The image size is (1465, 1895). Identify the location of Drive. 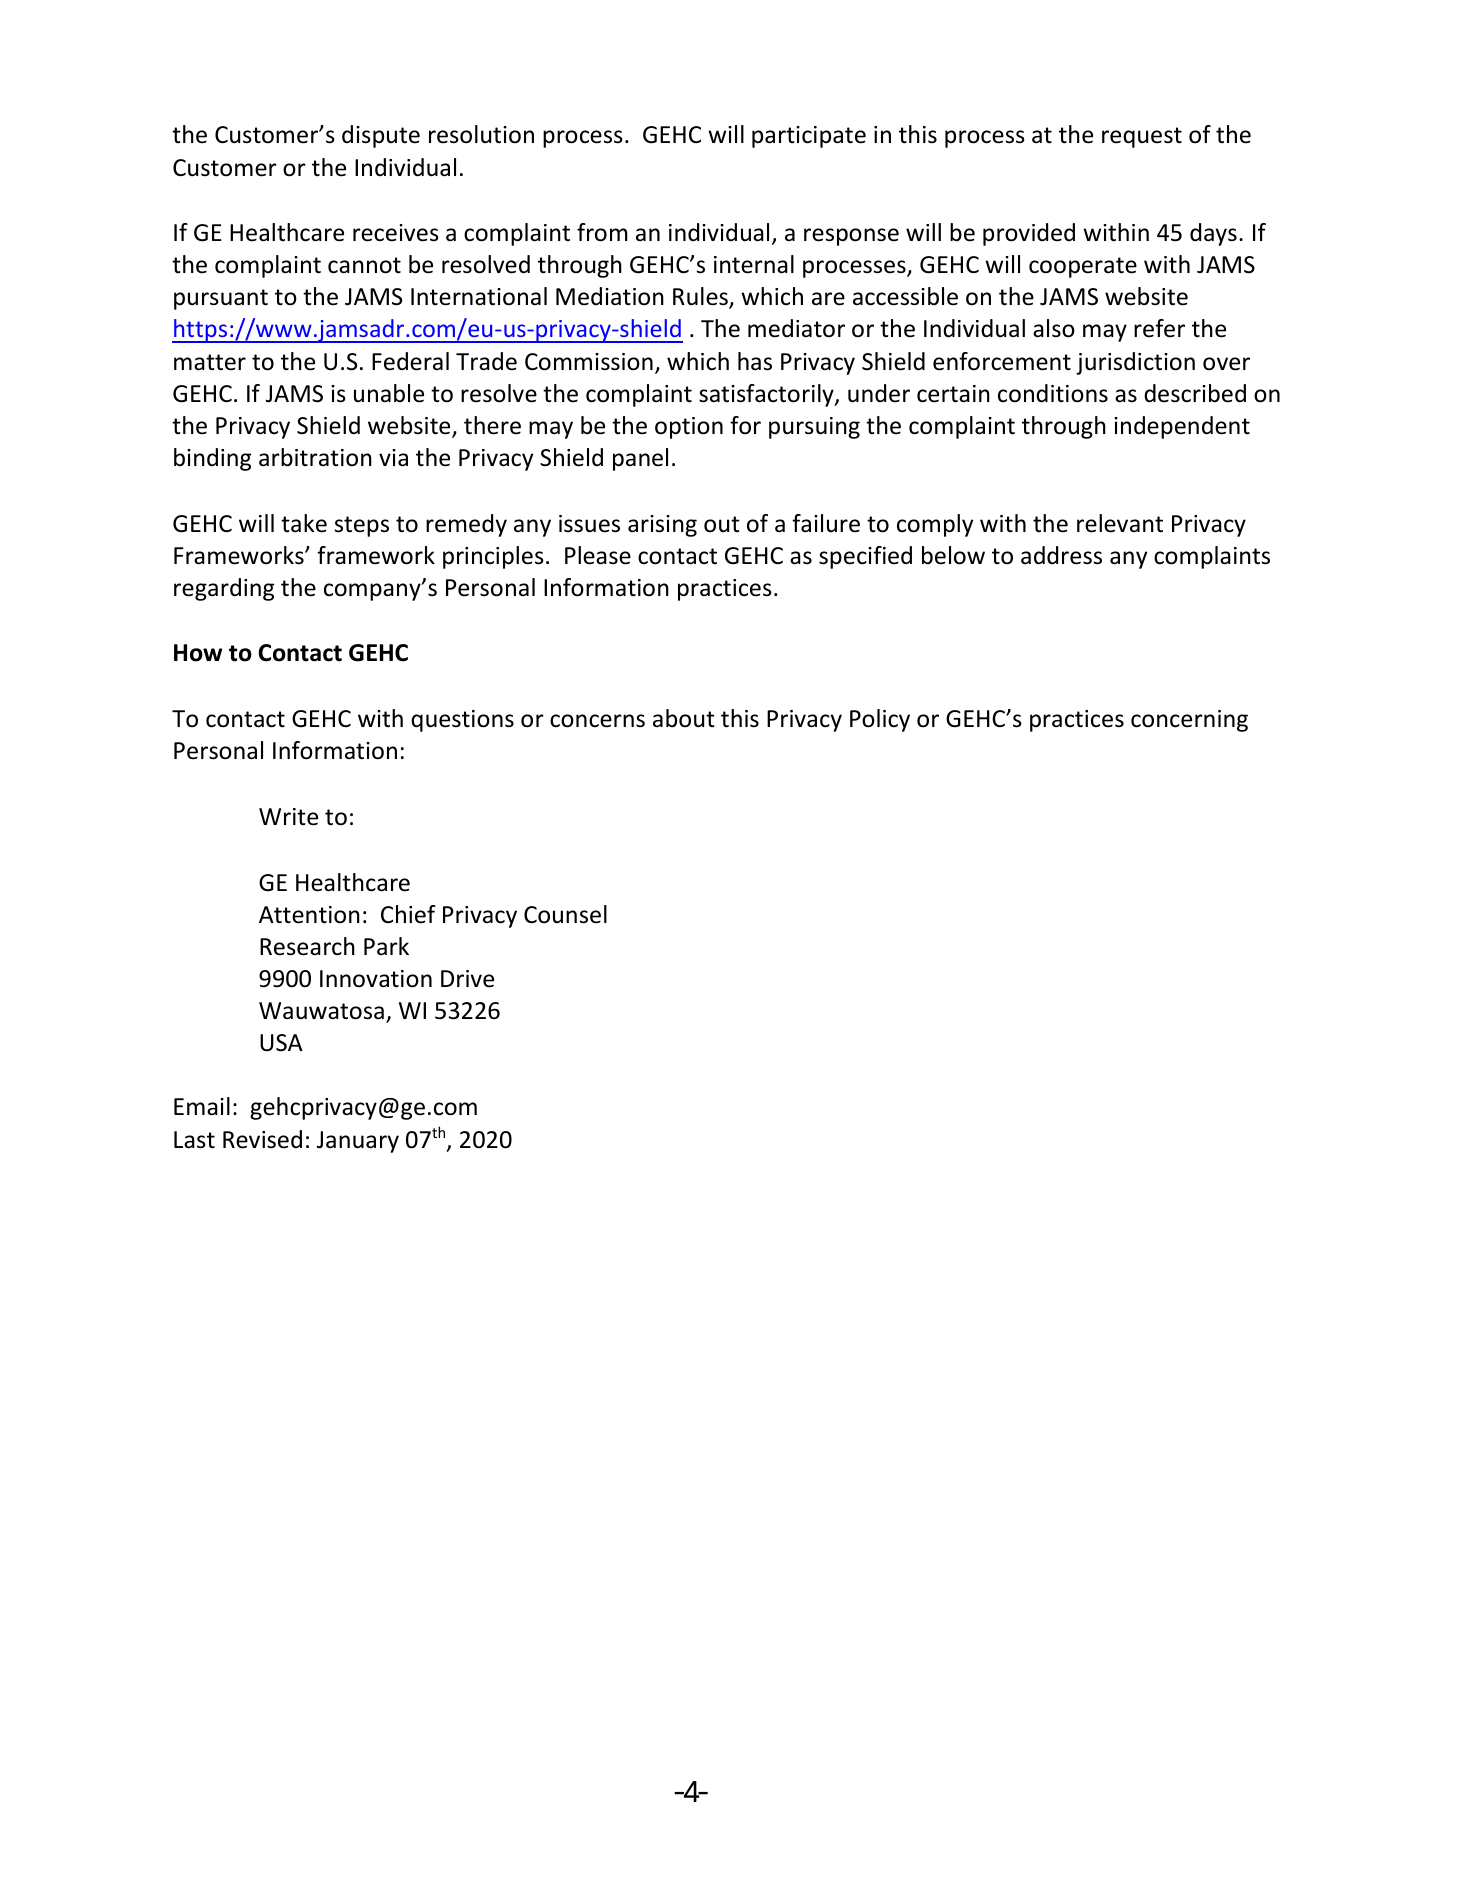
(467, 979).
